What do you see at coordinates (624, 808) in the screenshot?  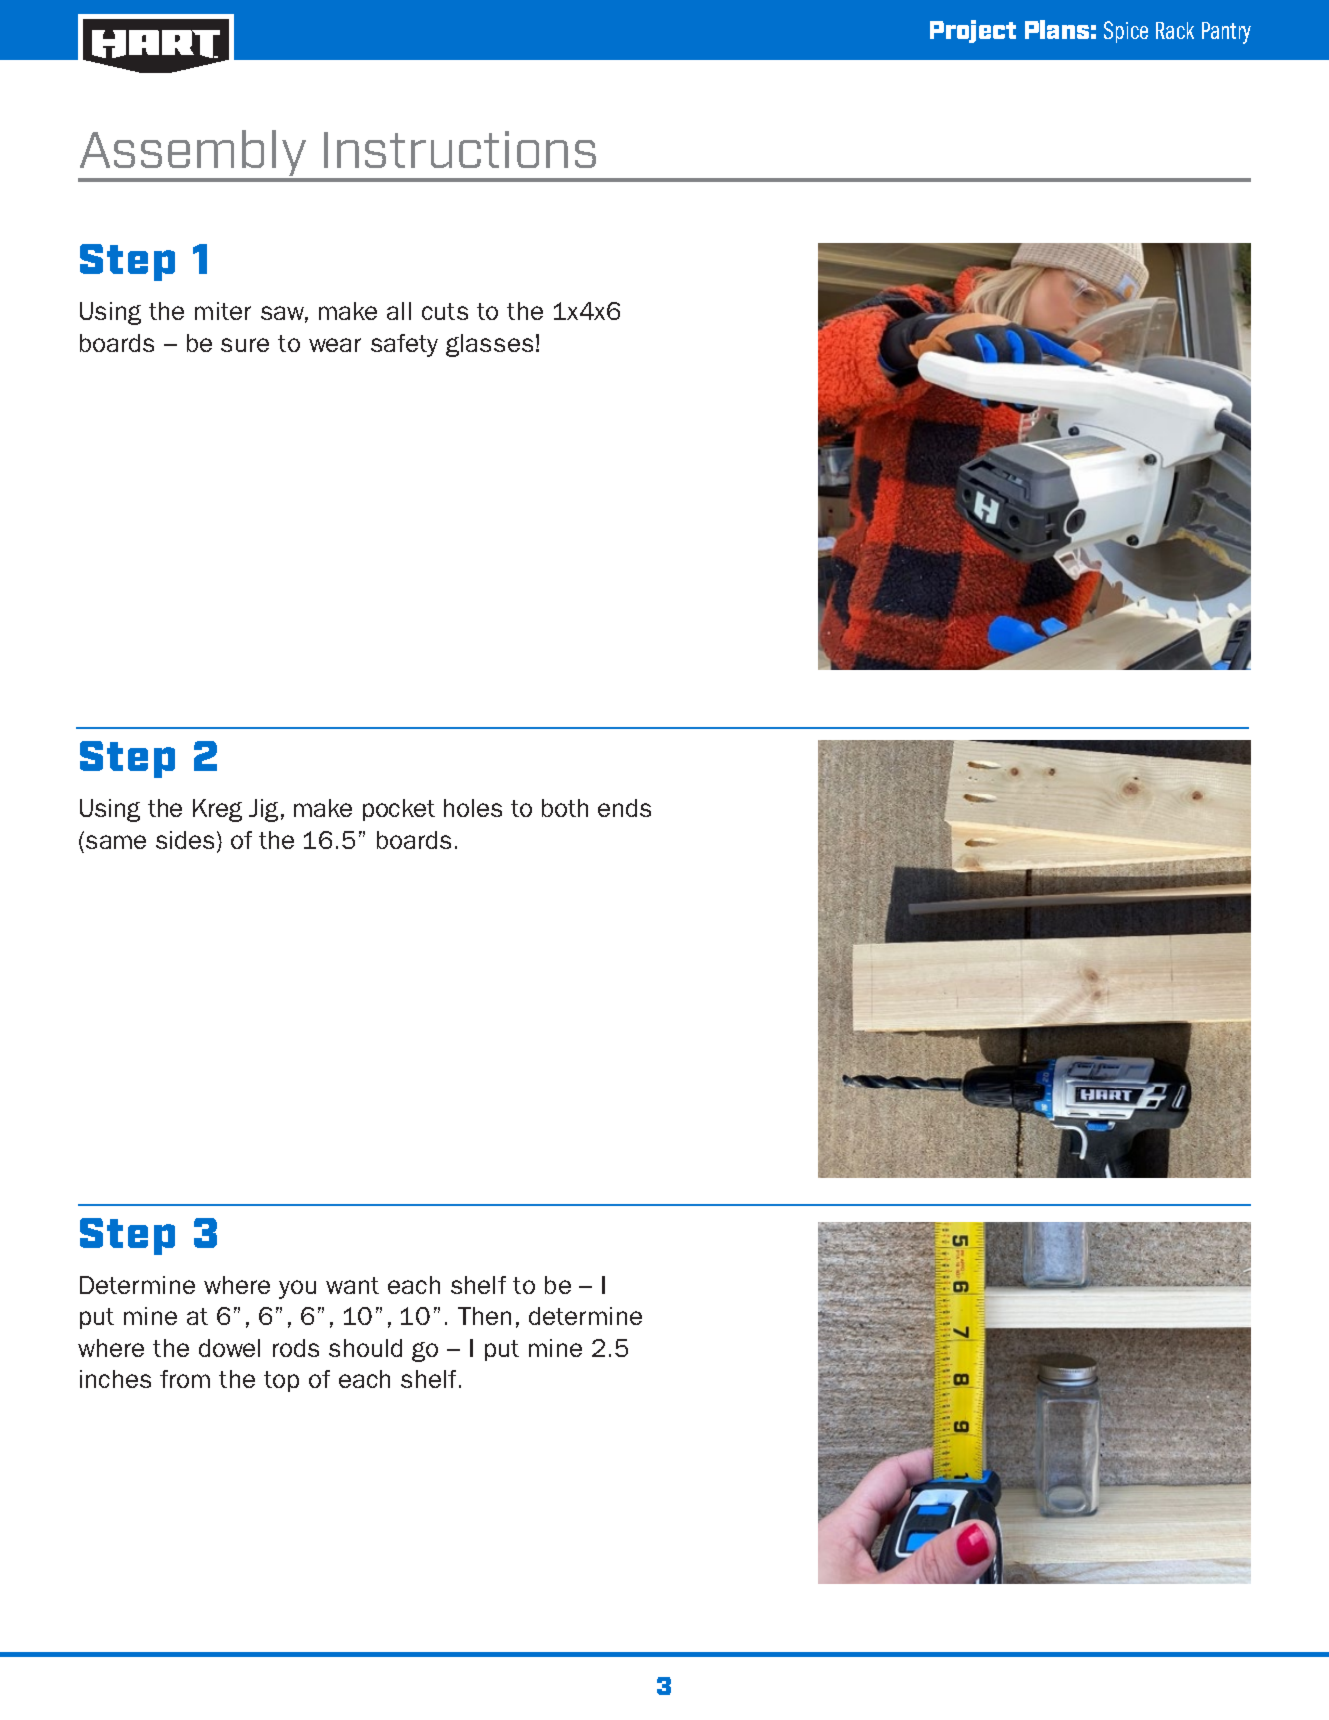 I see `ends` at bounding box center [624, 808].
